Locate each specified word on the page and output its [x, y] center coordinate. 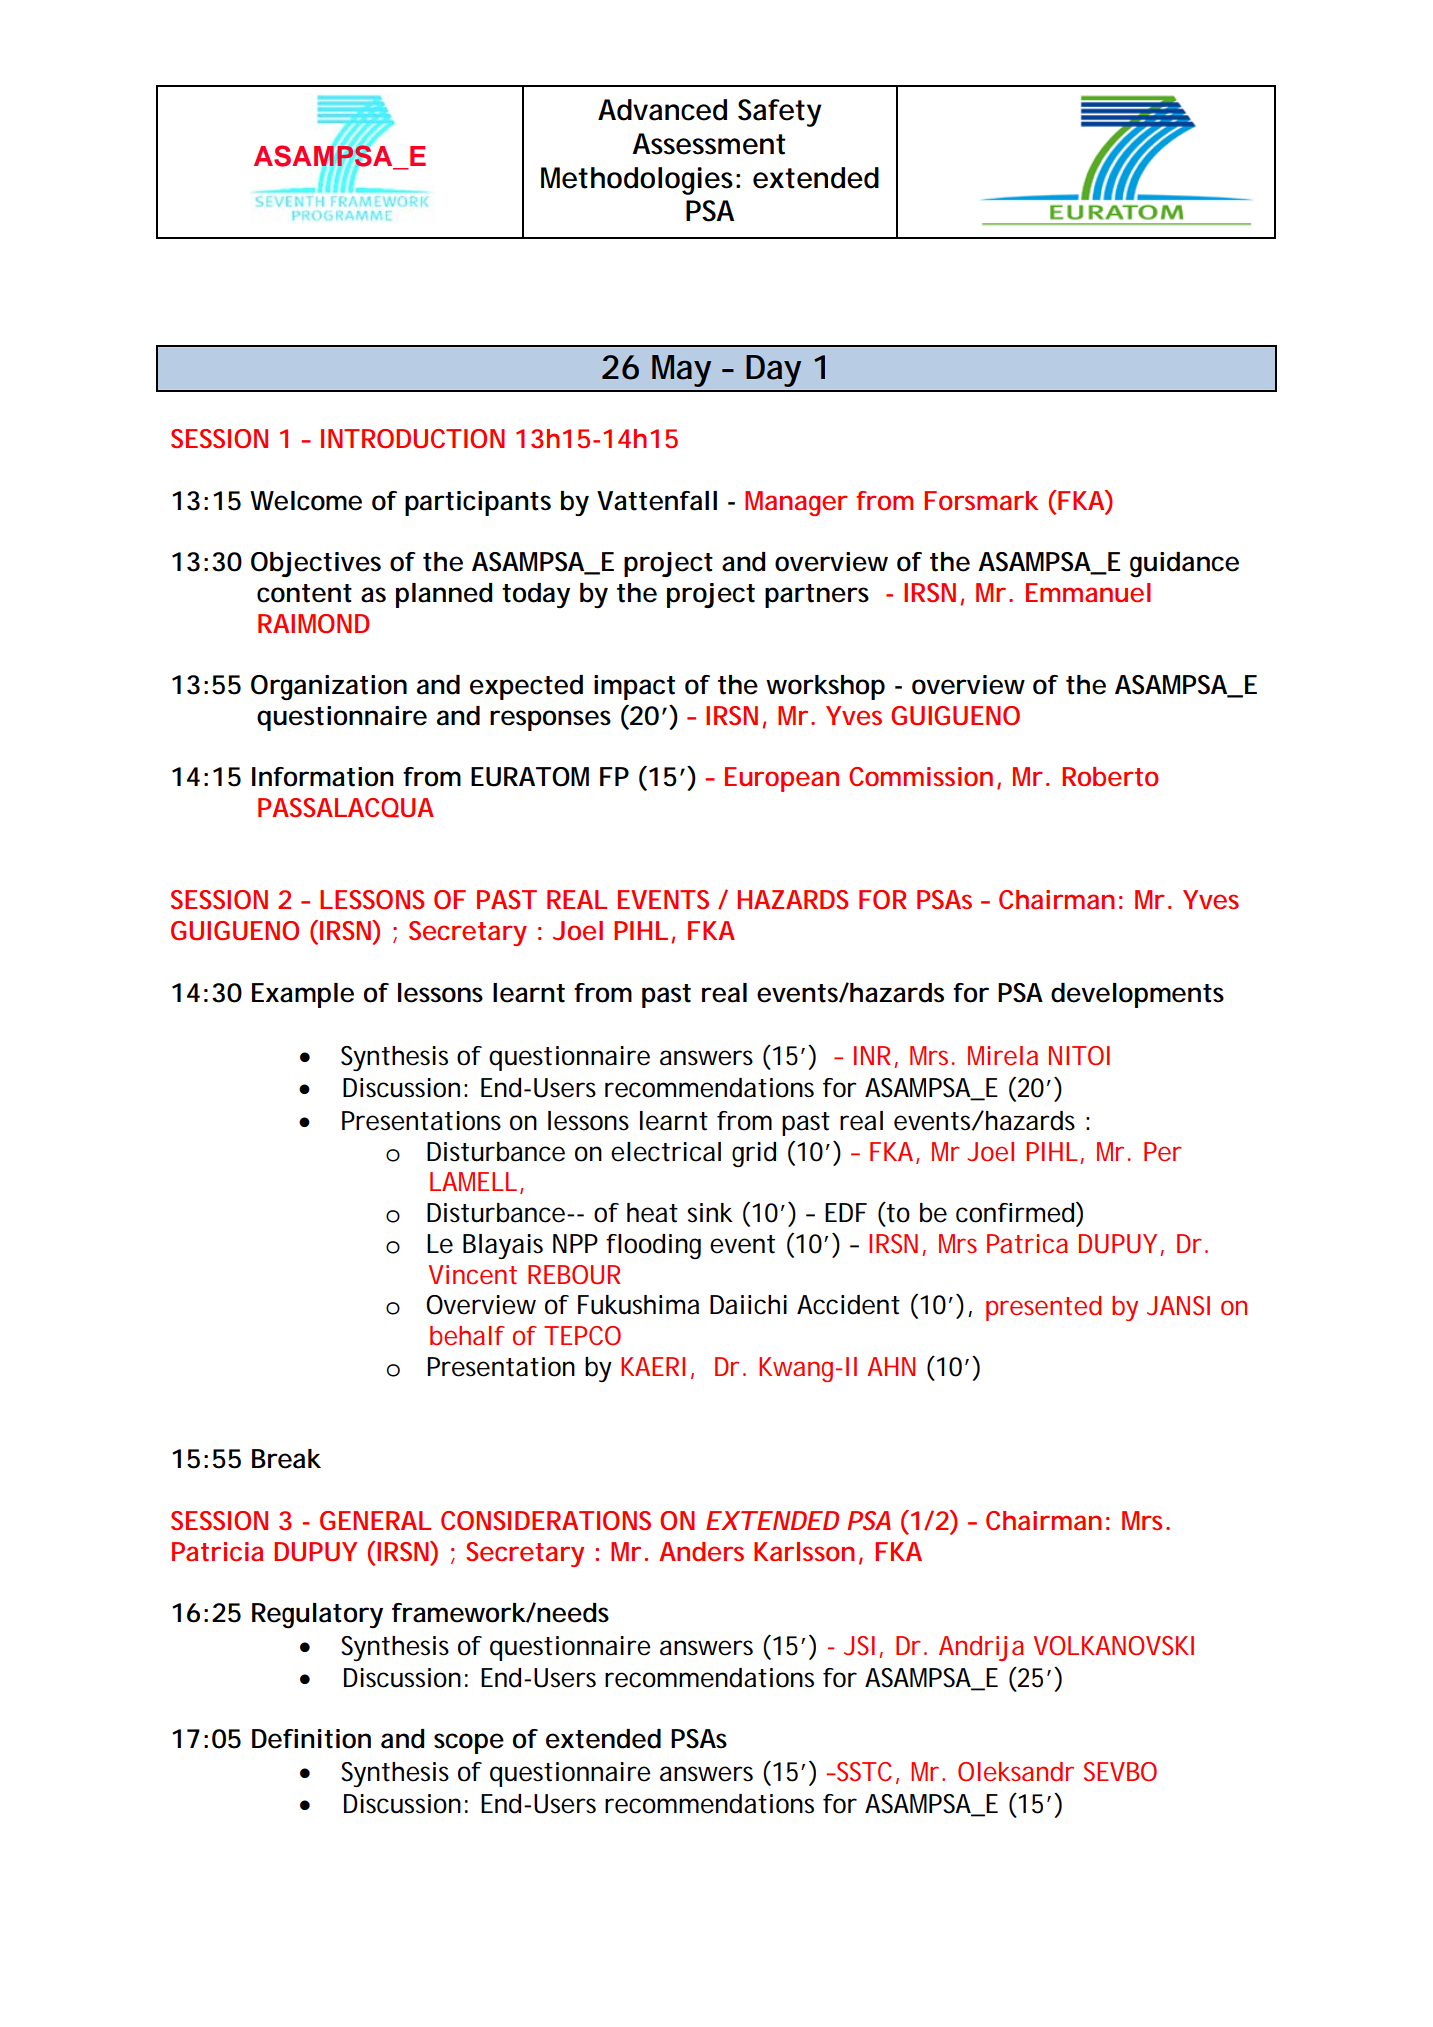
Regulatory [317, 1616]
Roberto [1110, 777]
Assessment [708, 144]
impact [634, 687]
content [304, 593]
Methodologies [637, 181]
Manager [796, 503]
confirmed [1015, 1213]
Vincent [473, 1274]
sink [710, 1213]
